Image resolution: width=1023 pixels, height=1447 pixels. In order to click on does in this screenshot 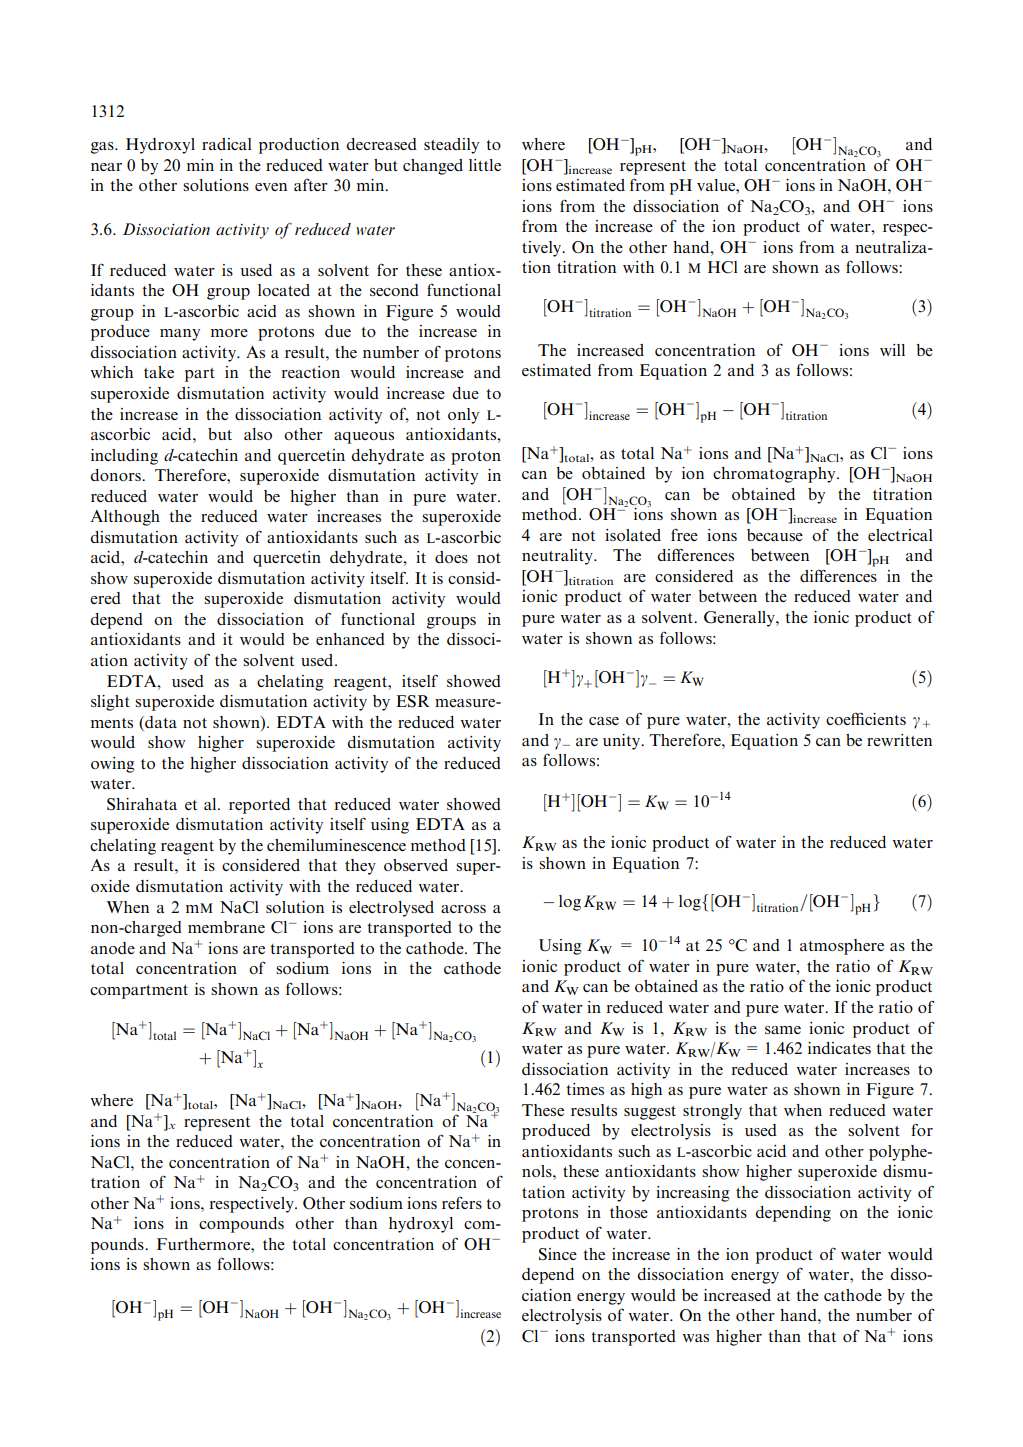, I will do `click(451, 557)`.
